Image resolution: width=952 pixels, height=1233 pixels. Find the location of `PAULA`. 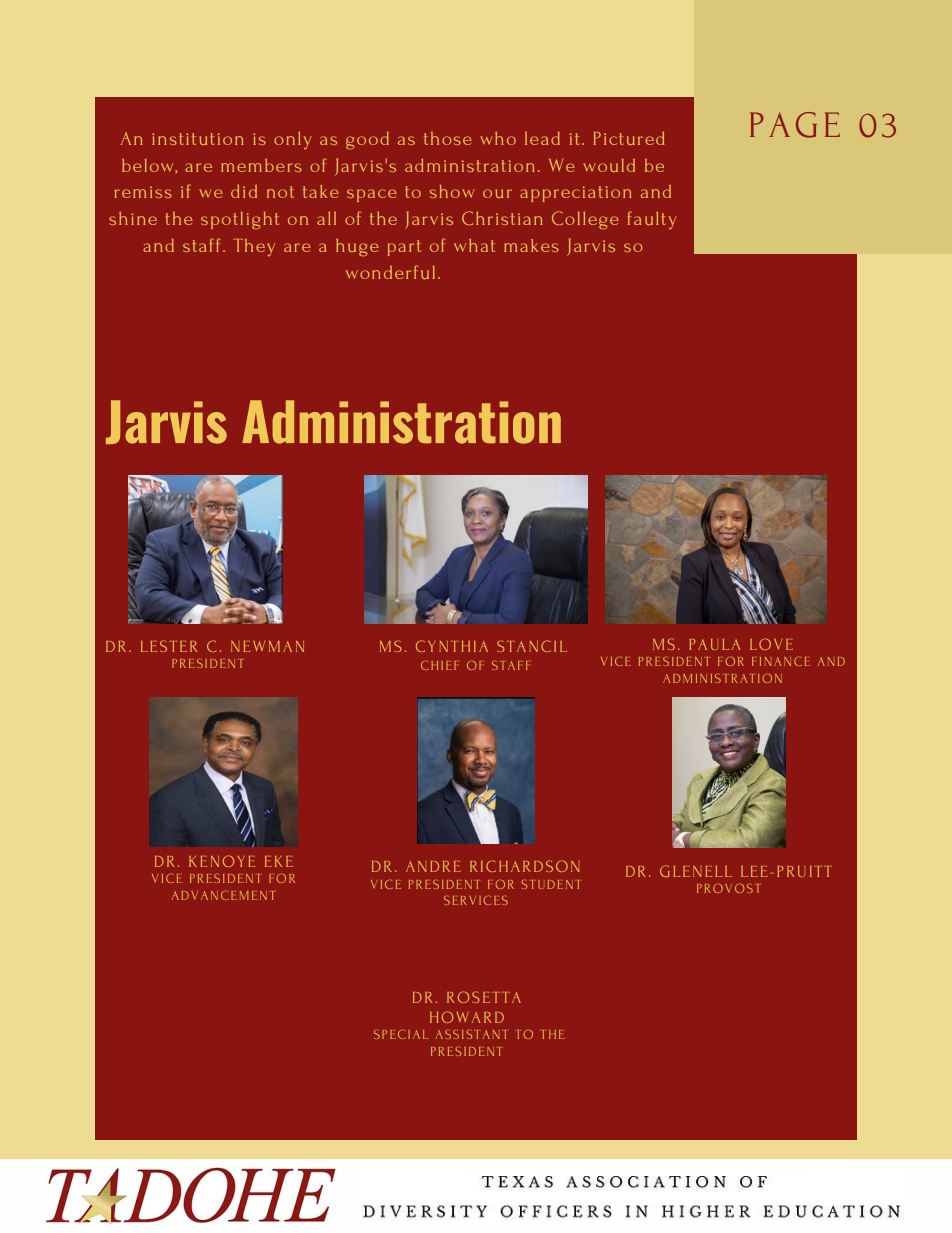

PAULA is located at coordinates (714, 644).
